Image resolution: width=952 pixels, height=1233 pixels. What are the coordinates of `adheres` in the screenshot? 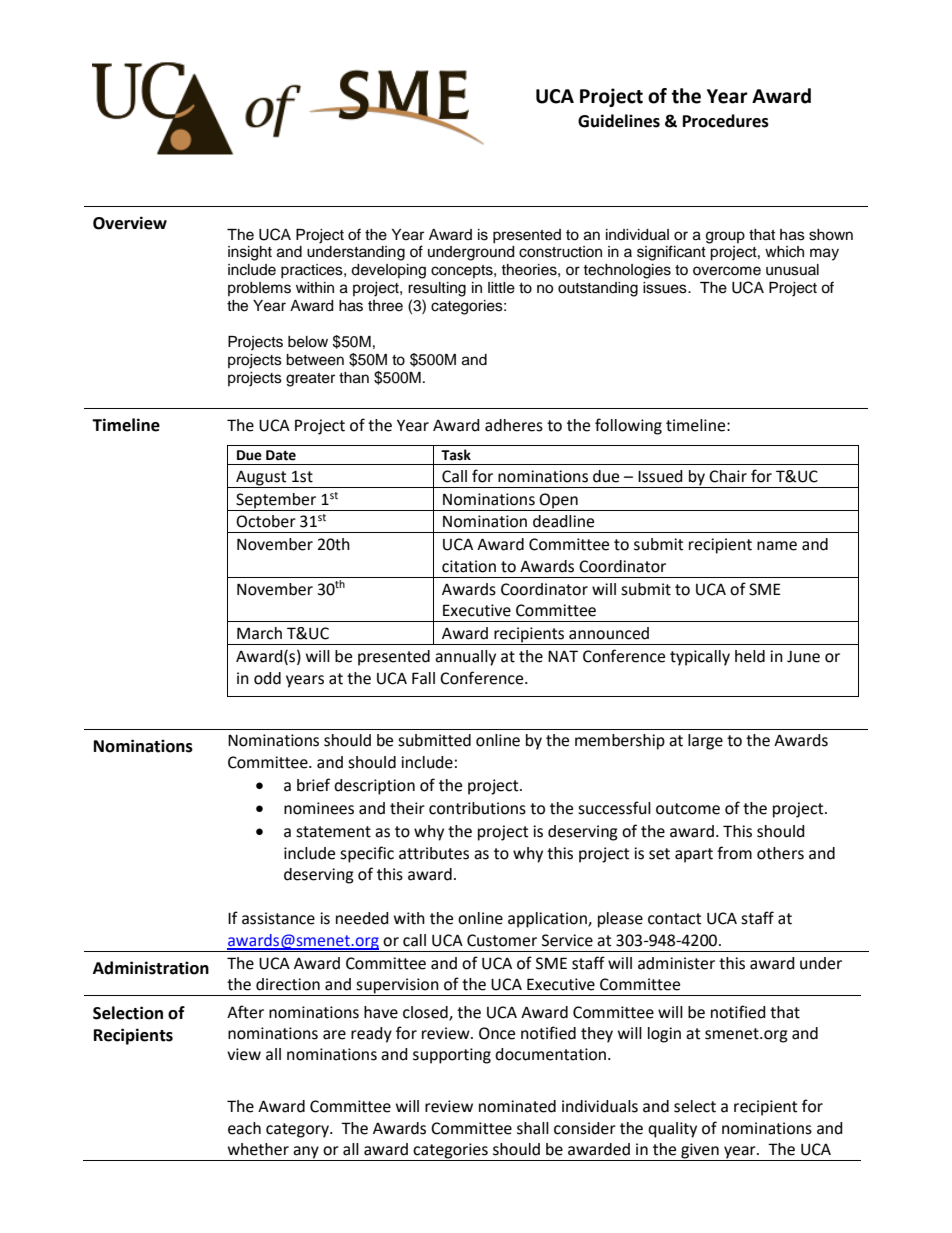 It's located at (514, 425).
